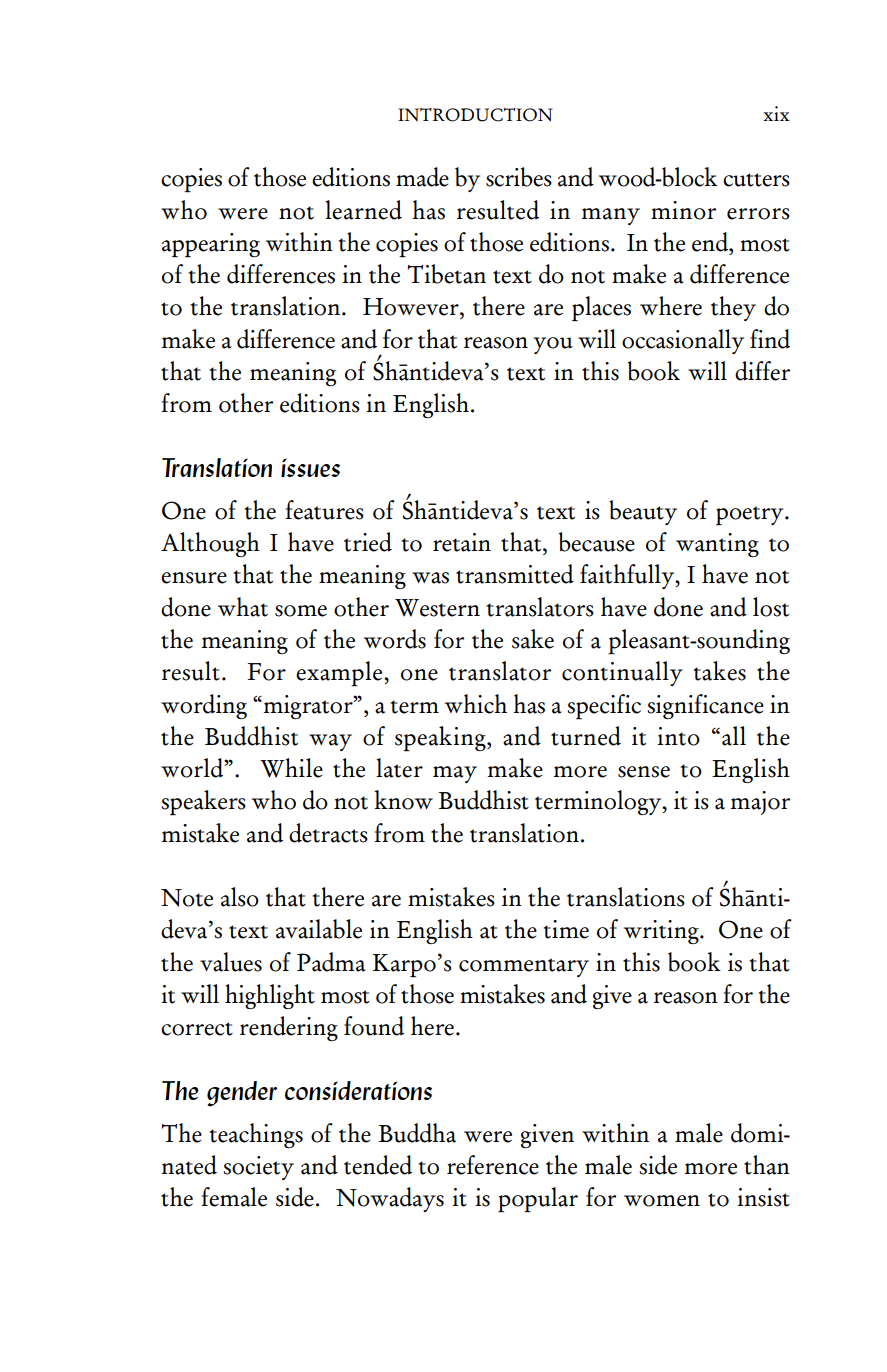 The width and height of the image is (887, 1372). I want to click on significance, so click(705, 706).
